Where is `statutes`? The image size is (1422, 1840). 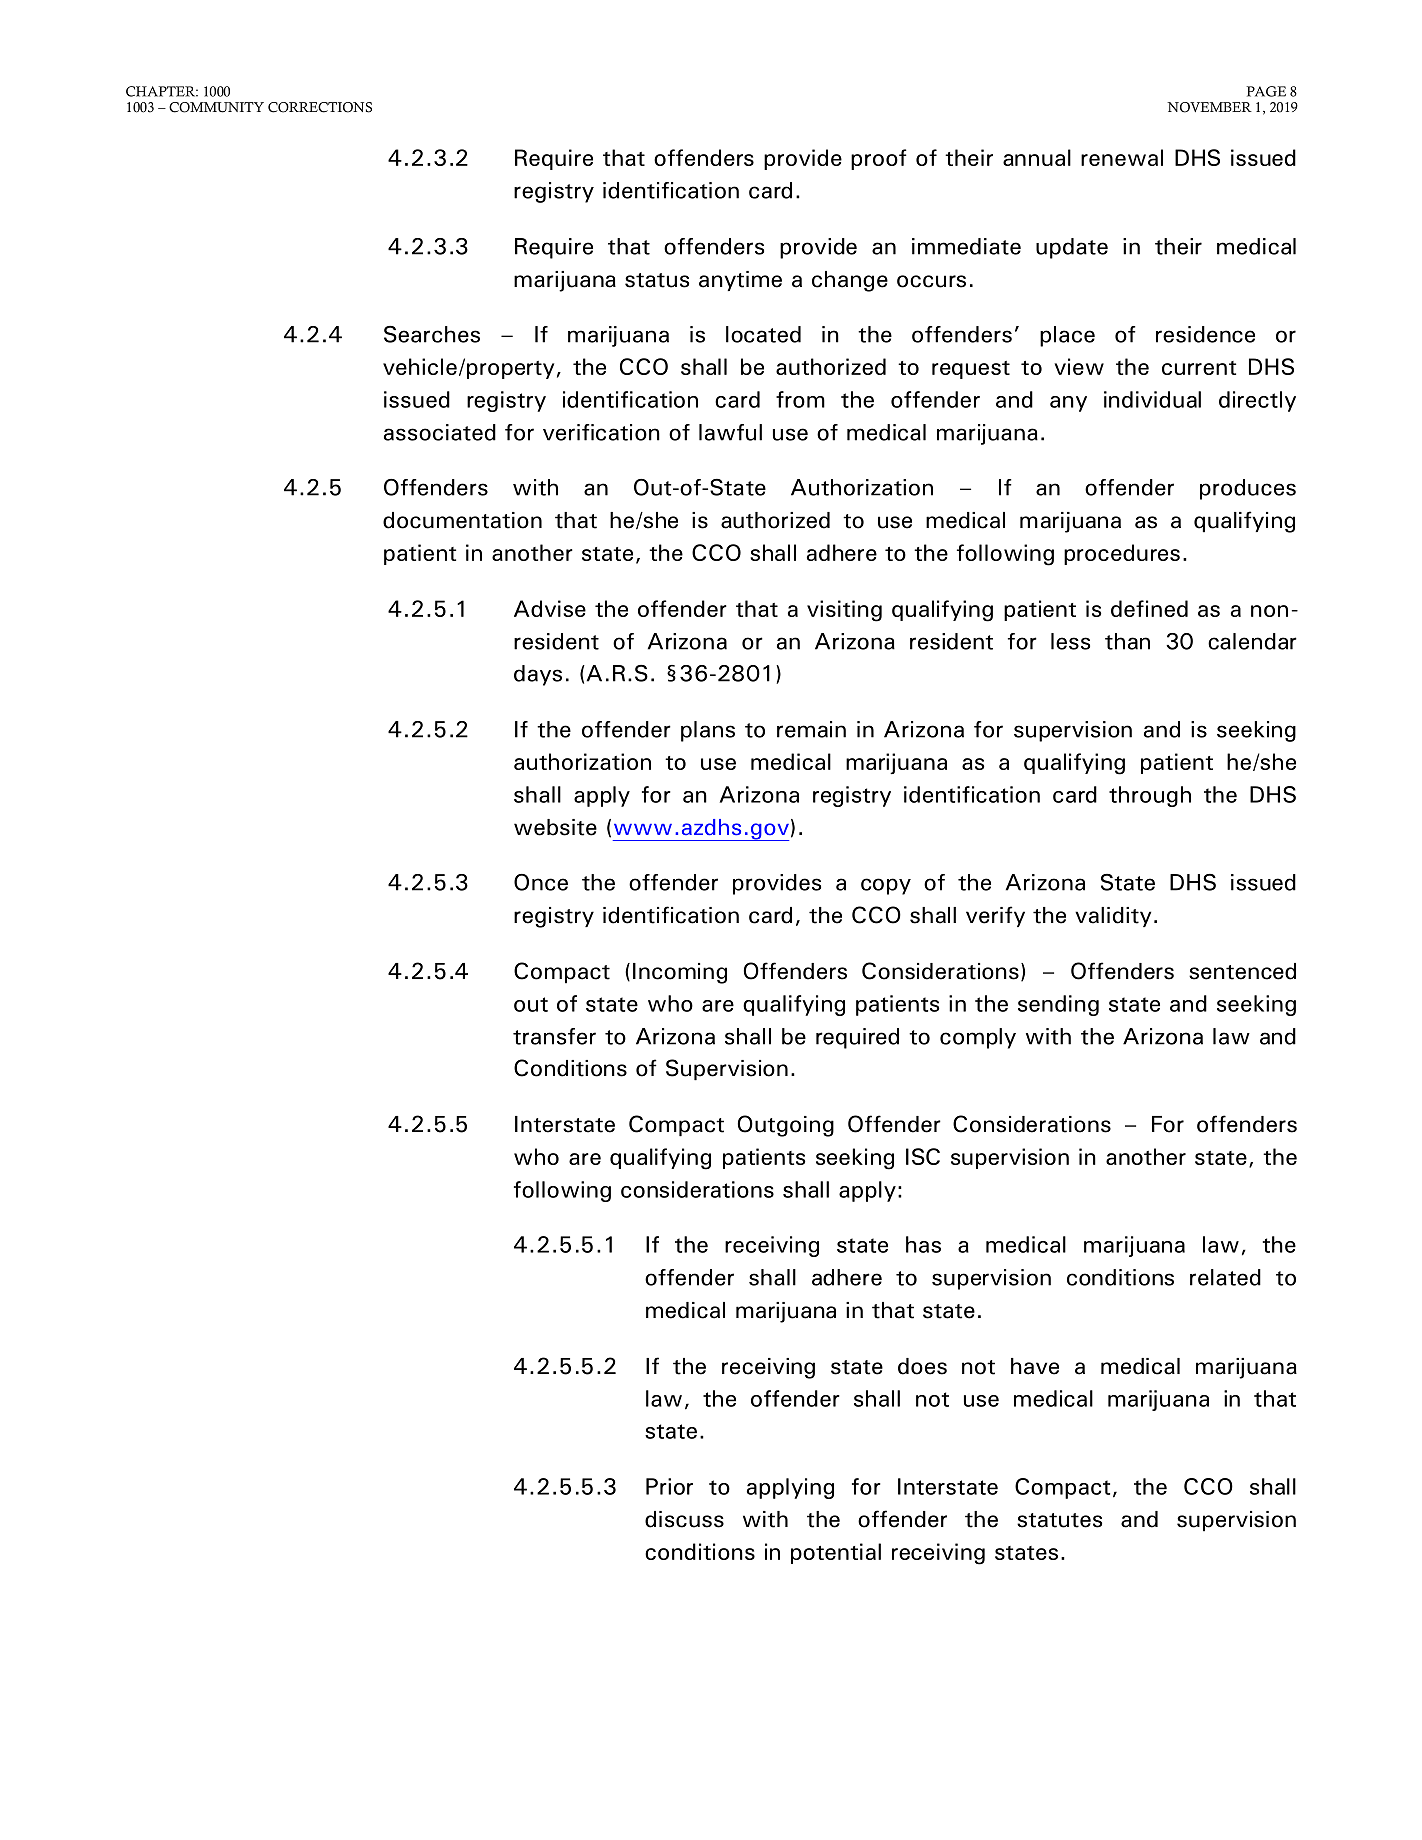 statutes is located at coordinates (1059, 1520).
